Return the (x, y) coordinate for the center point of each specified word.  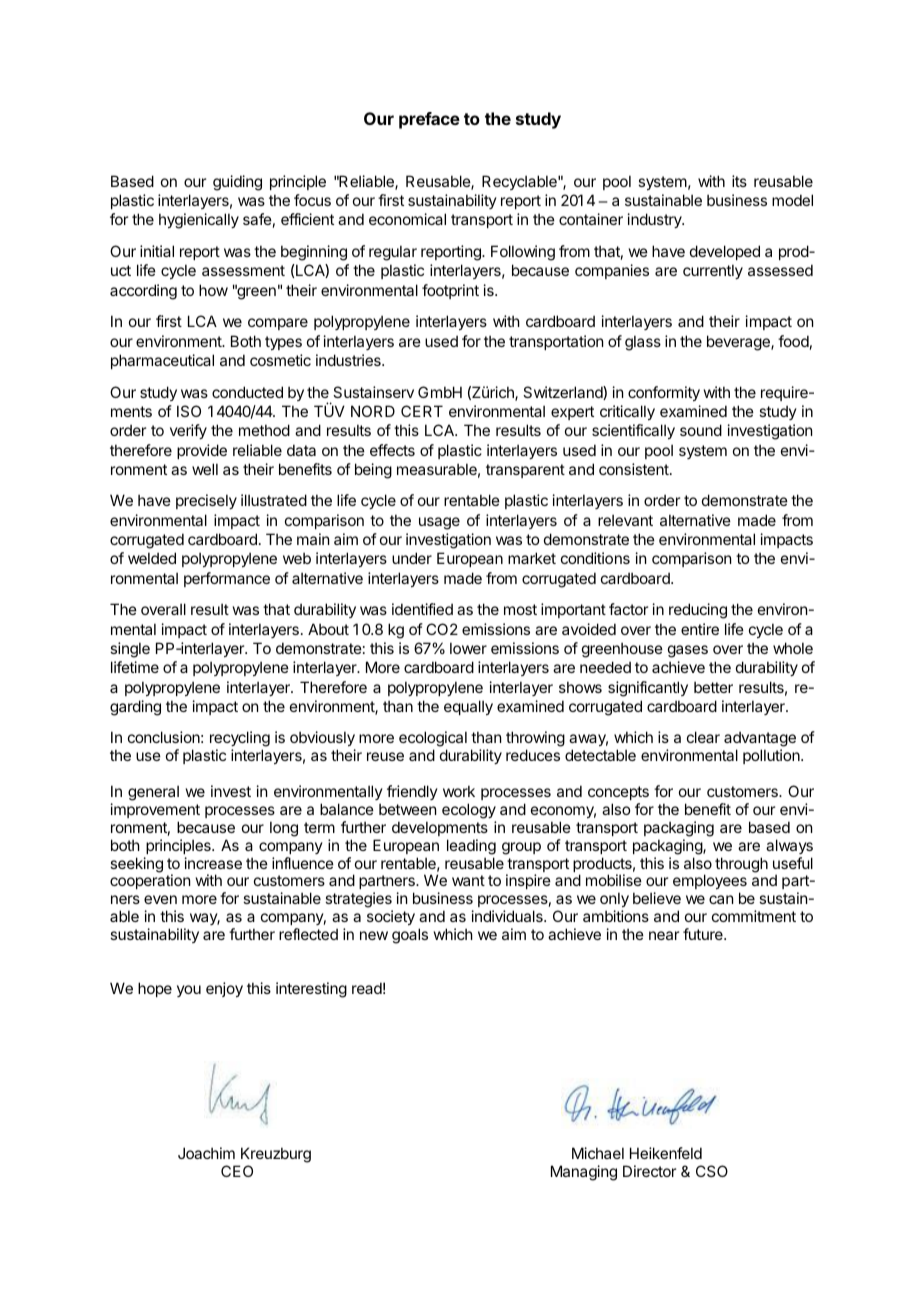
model (792, 200)
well (205, 469)
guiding (237, 183)
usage (439, 523)
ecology (469, 811)
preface (429, 120)
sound (701, 430)
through (741, 865)
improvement (155, 810)
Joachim (206, 1153)
